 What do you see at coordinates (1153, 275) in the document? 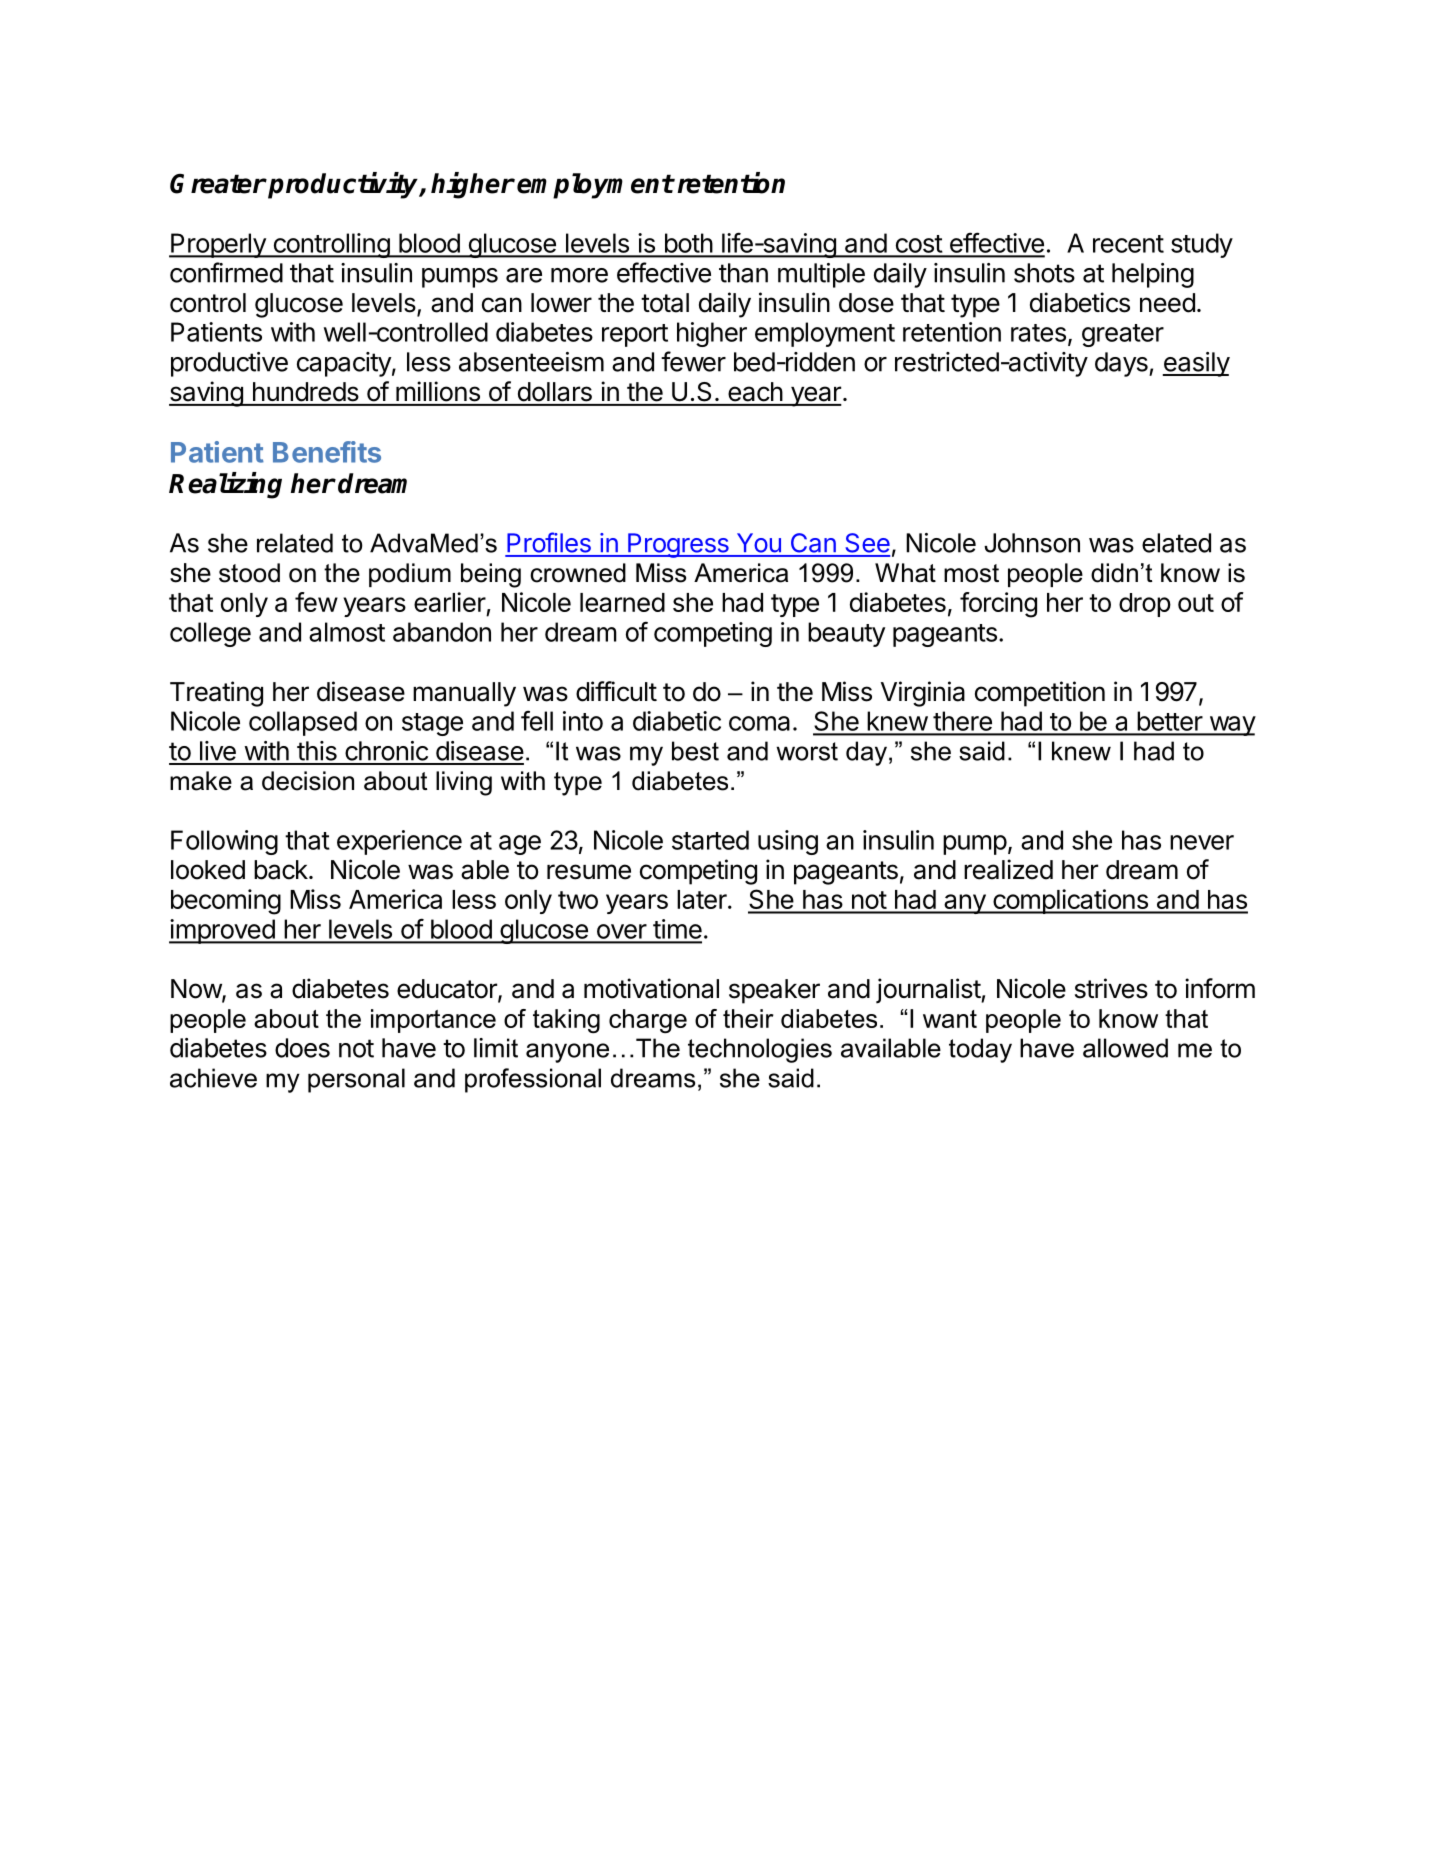
I see `helping` at bounding box center [1153, 275].
